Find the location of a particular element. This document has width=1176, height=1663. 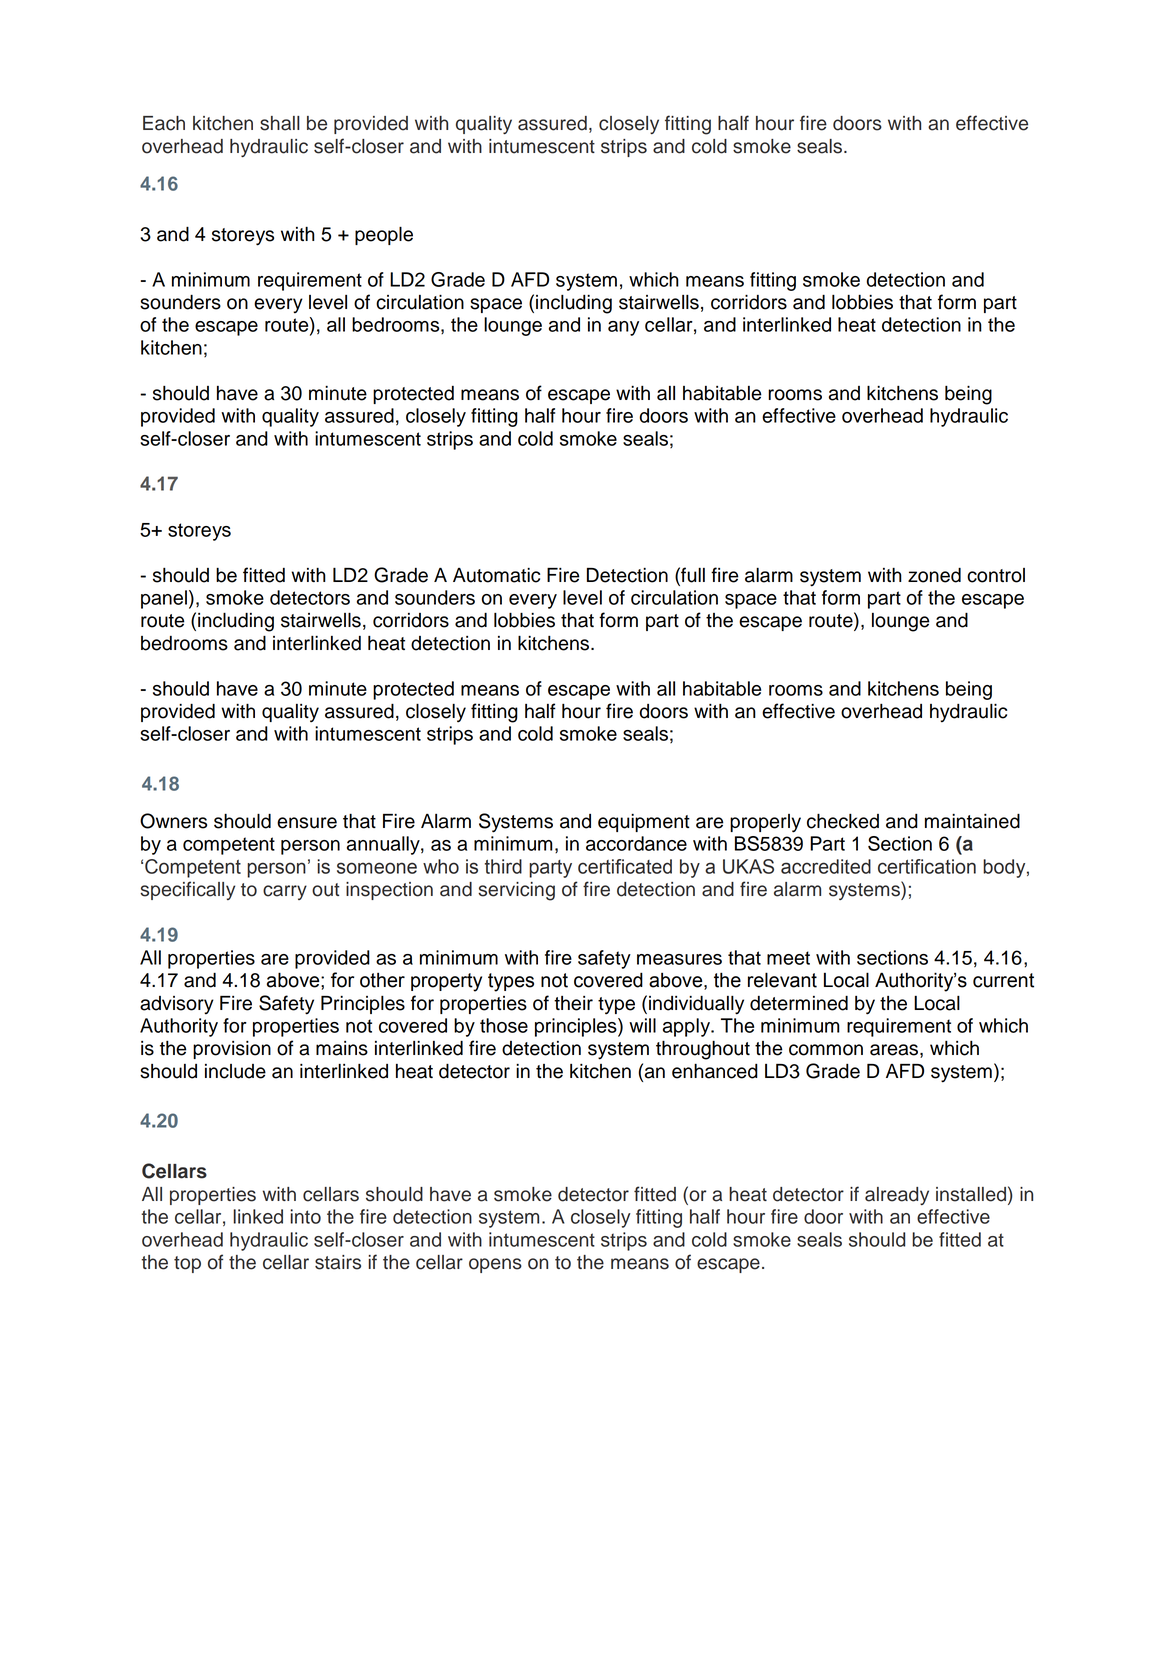

Automatic is located at coordinates (496, 575).
